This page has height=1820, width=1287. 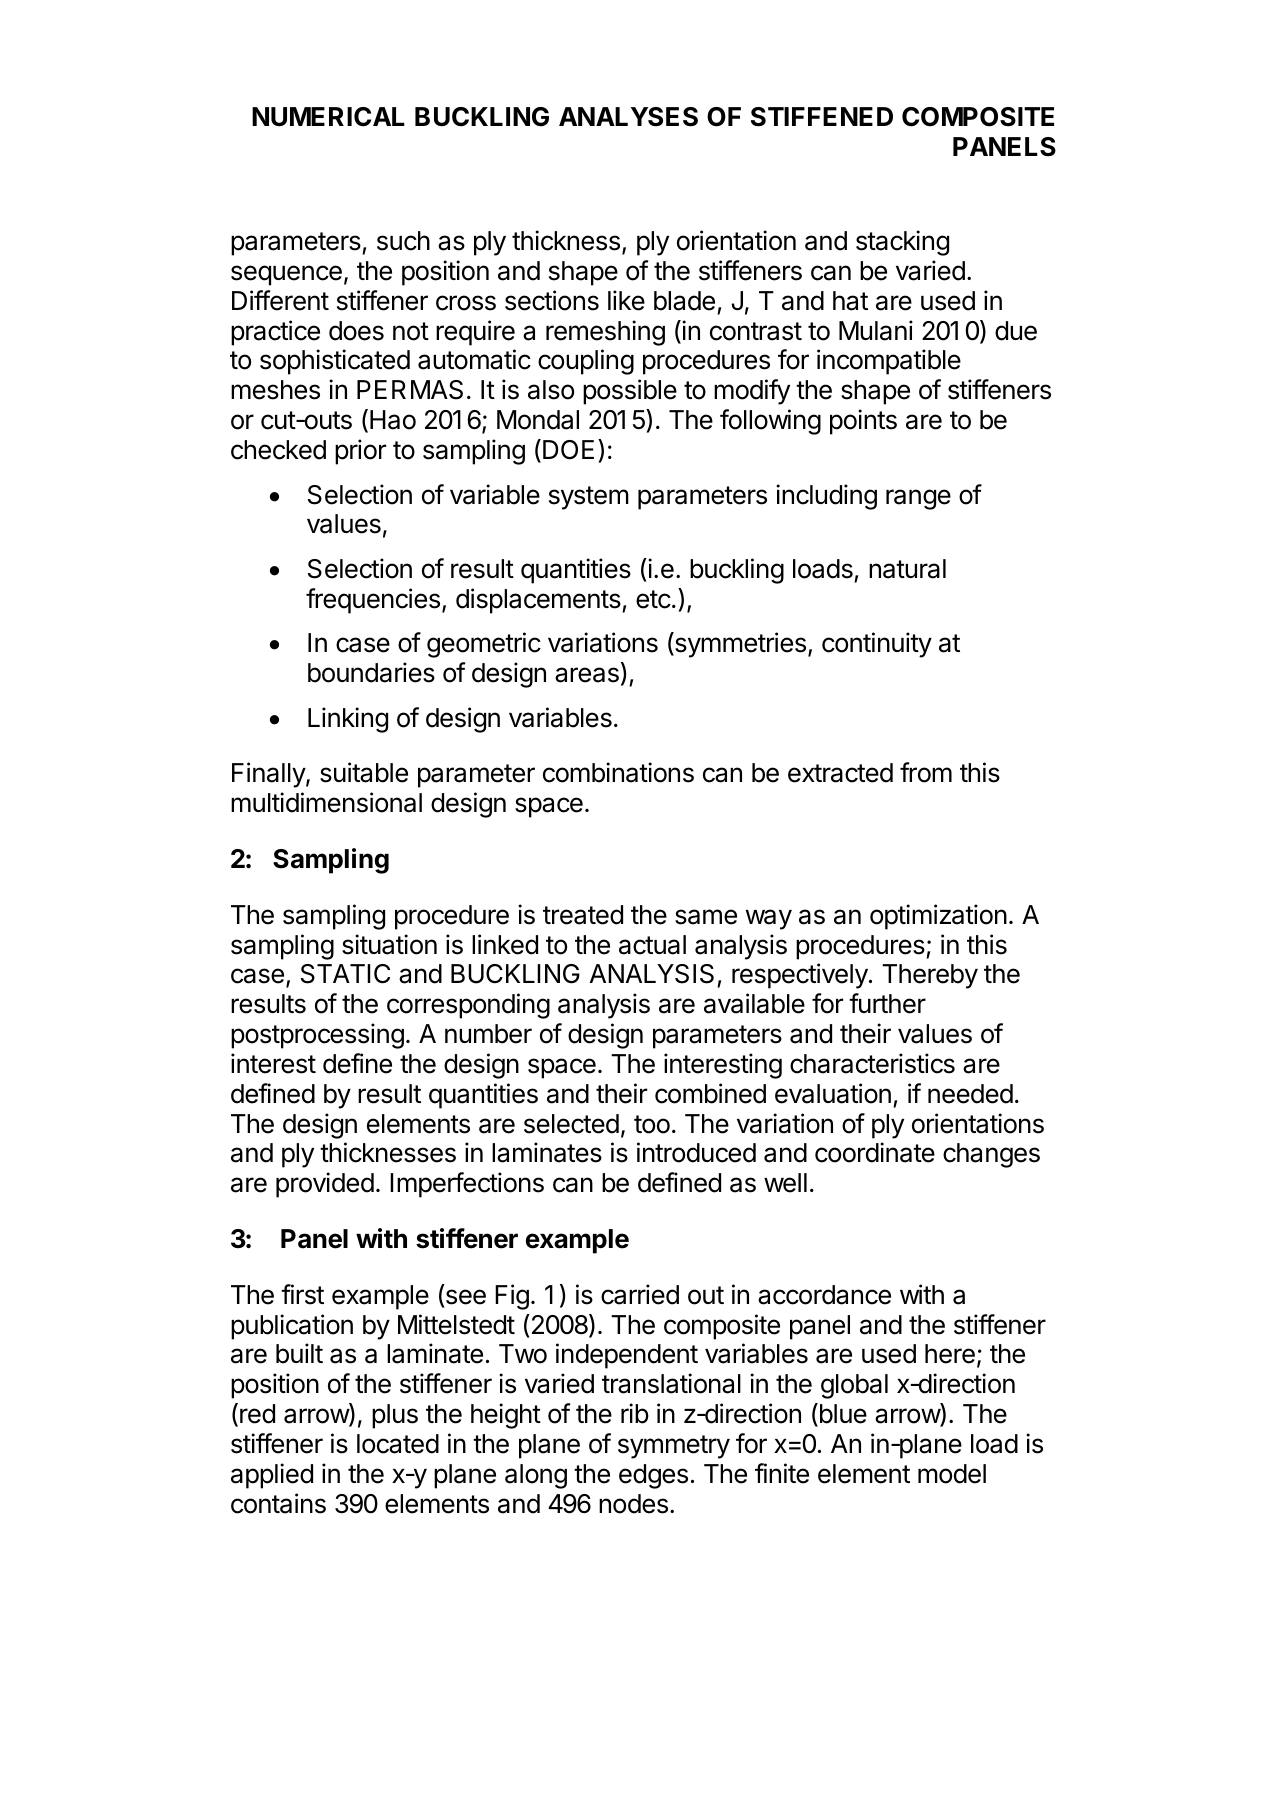 What do you see at coordinates (328, 117) in the page?
I see `NUMERICAL` at bounding box center [328, 117].
